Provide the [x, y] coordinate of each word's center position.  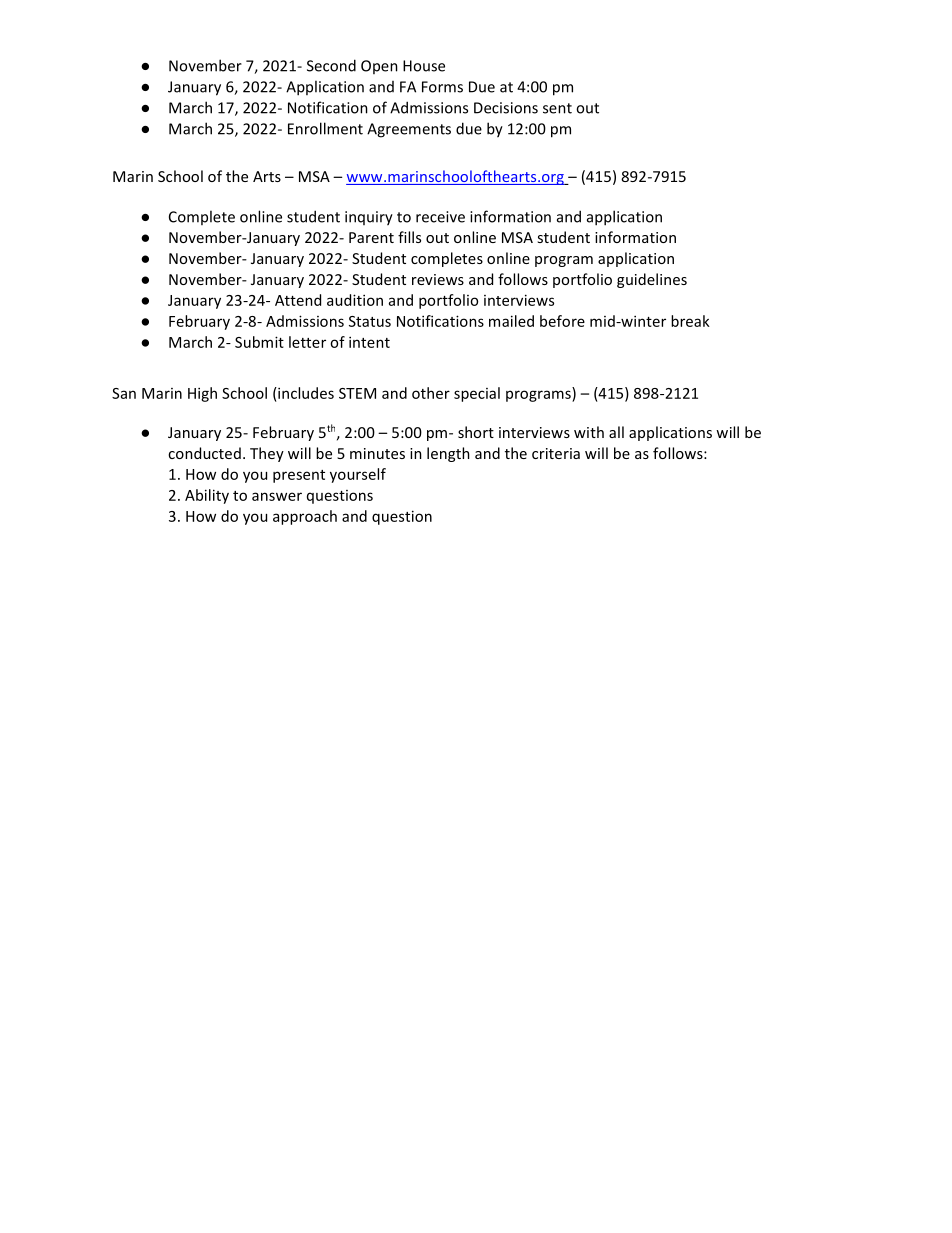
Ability [207, 496]
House [424, 66]
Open [379, 67]
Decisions [506, 108]
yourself [358, 475]
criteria [556, 453]
